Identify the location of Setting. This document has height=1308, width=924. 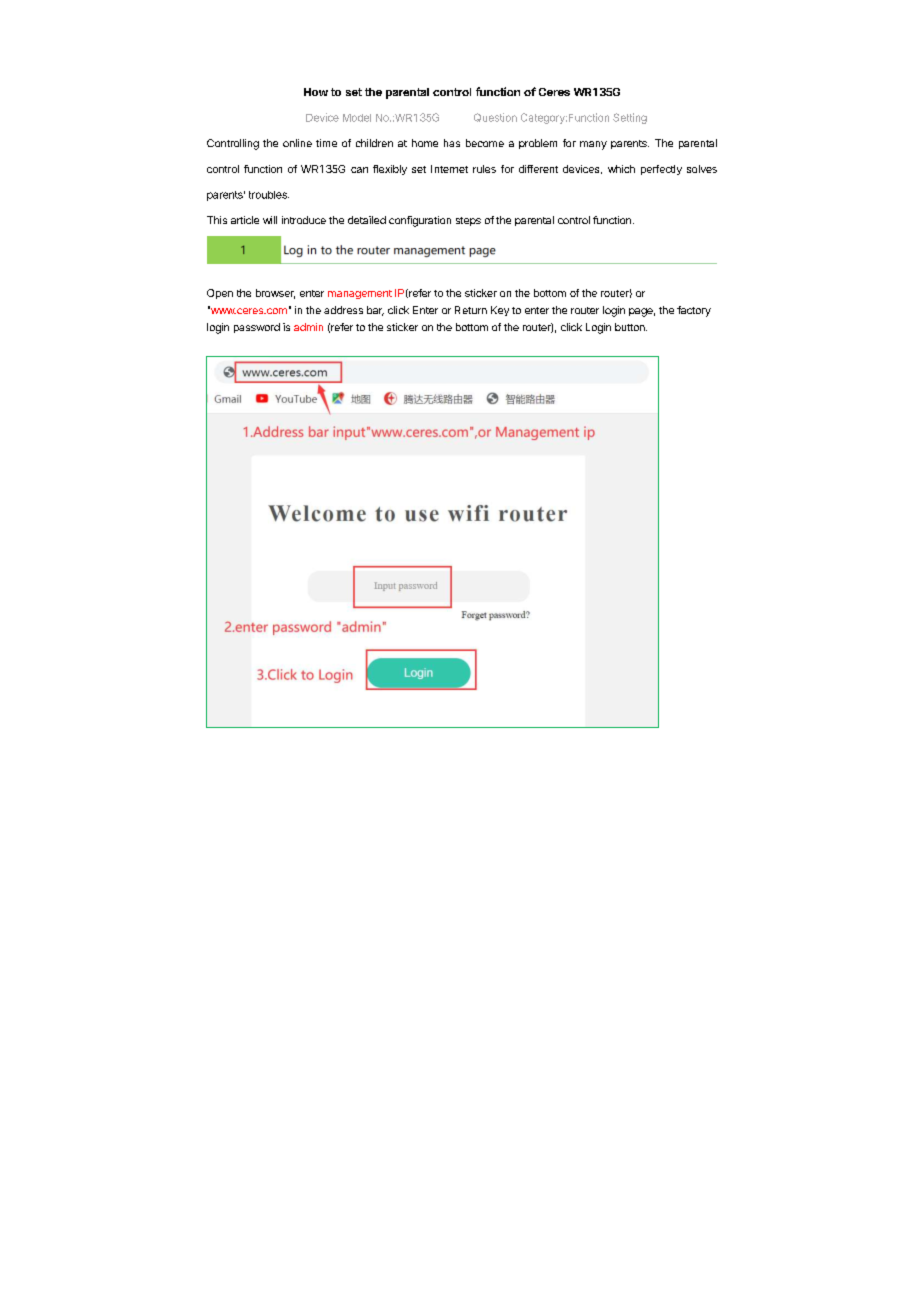
(630, 118).
